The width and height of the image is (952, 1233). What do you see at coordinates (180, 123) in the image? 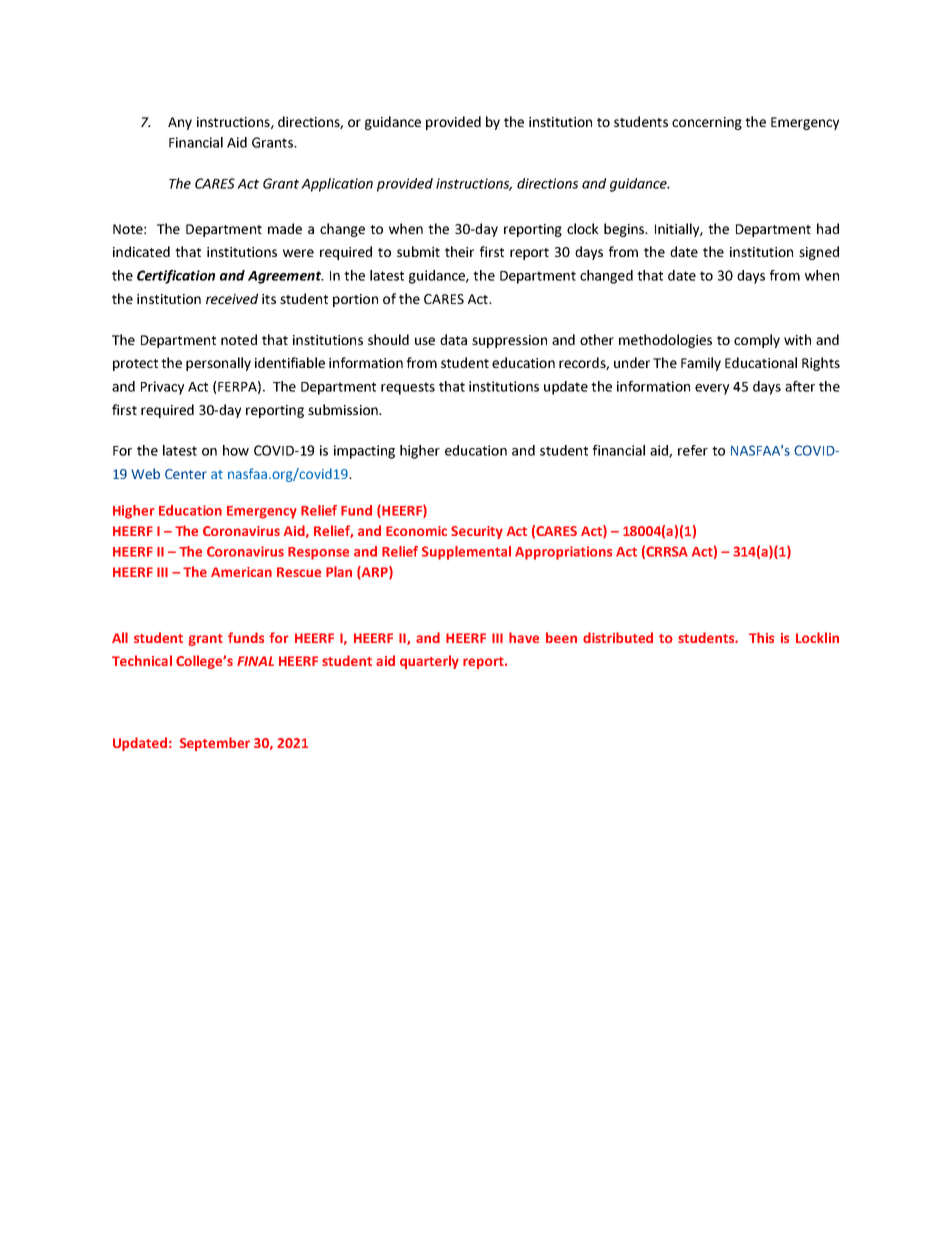
I see `Any` at bounding box center [180, 123].
